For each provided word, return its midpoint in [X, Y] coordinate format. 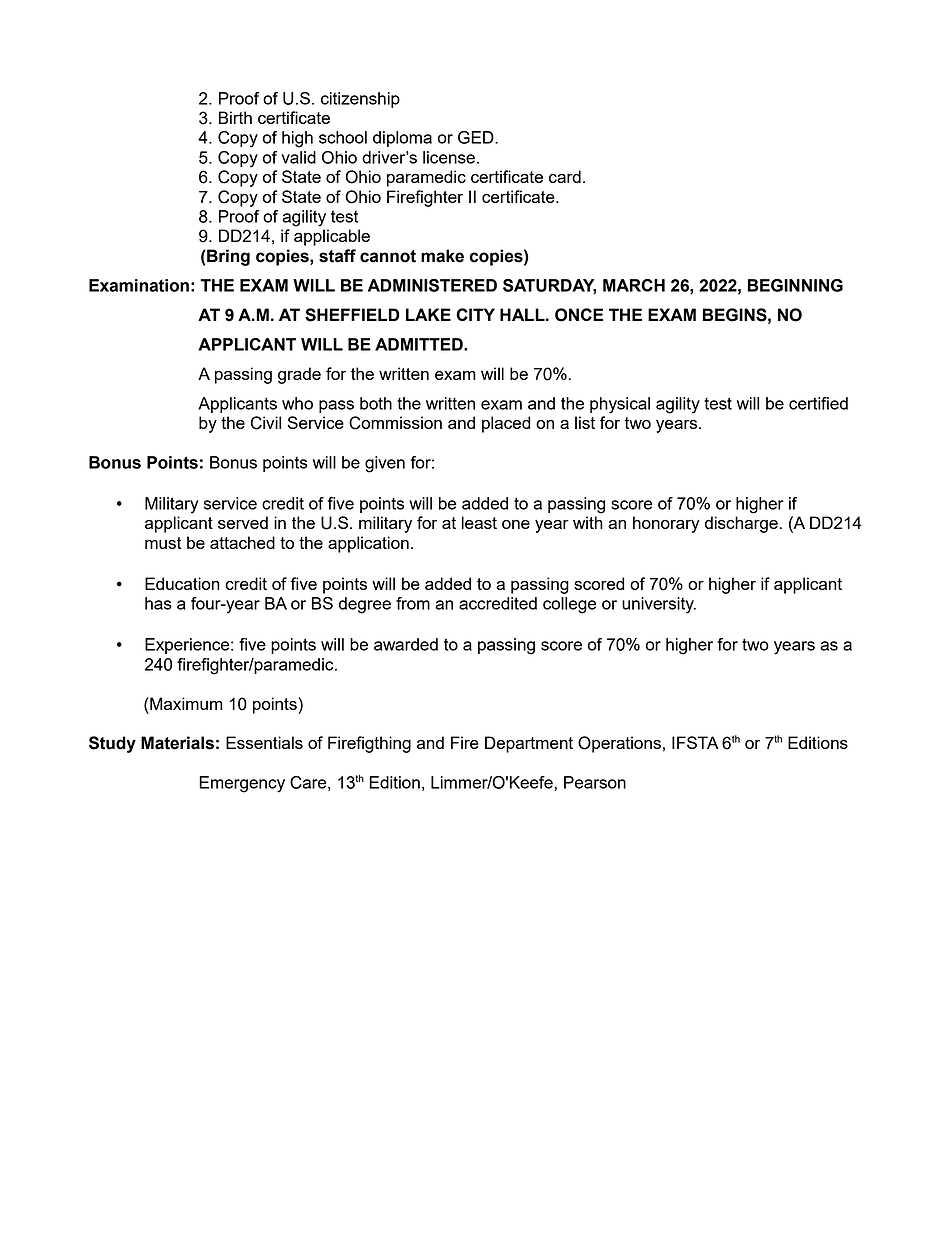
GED [477, 137]
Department [529, 744]
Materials [177, 743]
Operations [619, 744]
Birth [235, 117]
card [565, 176]
